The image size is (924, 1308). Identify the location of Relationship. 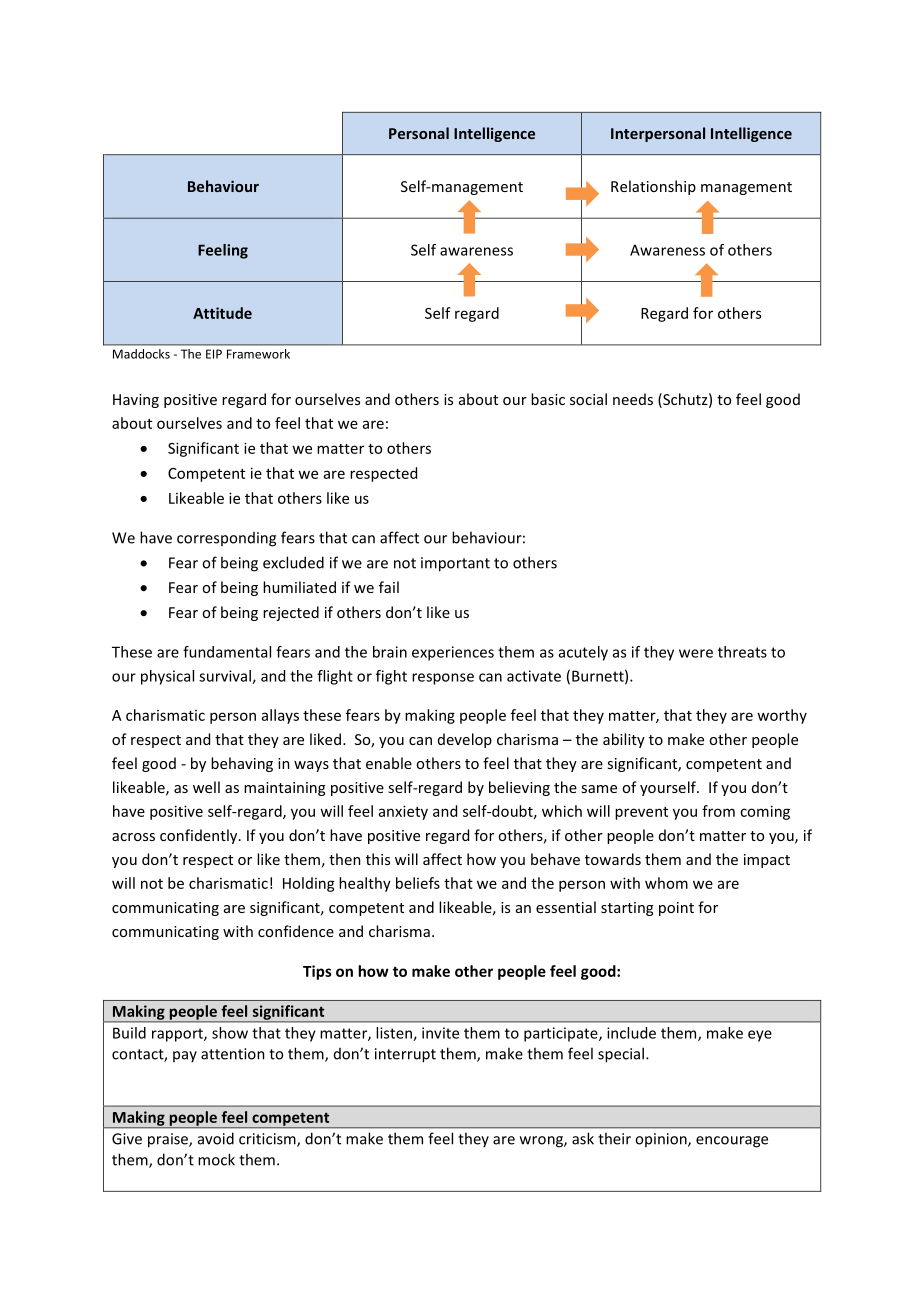
(653, 187).
